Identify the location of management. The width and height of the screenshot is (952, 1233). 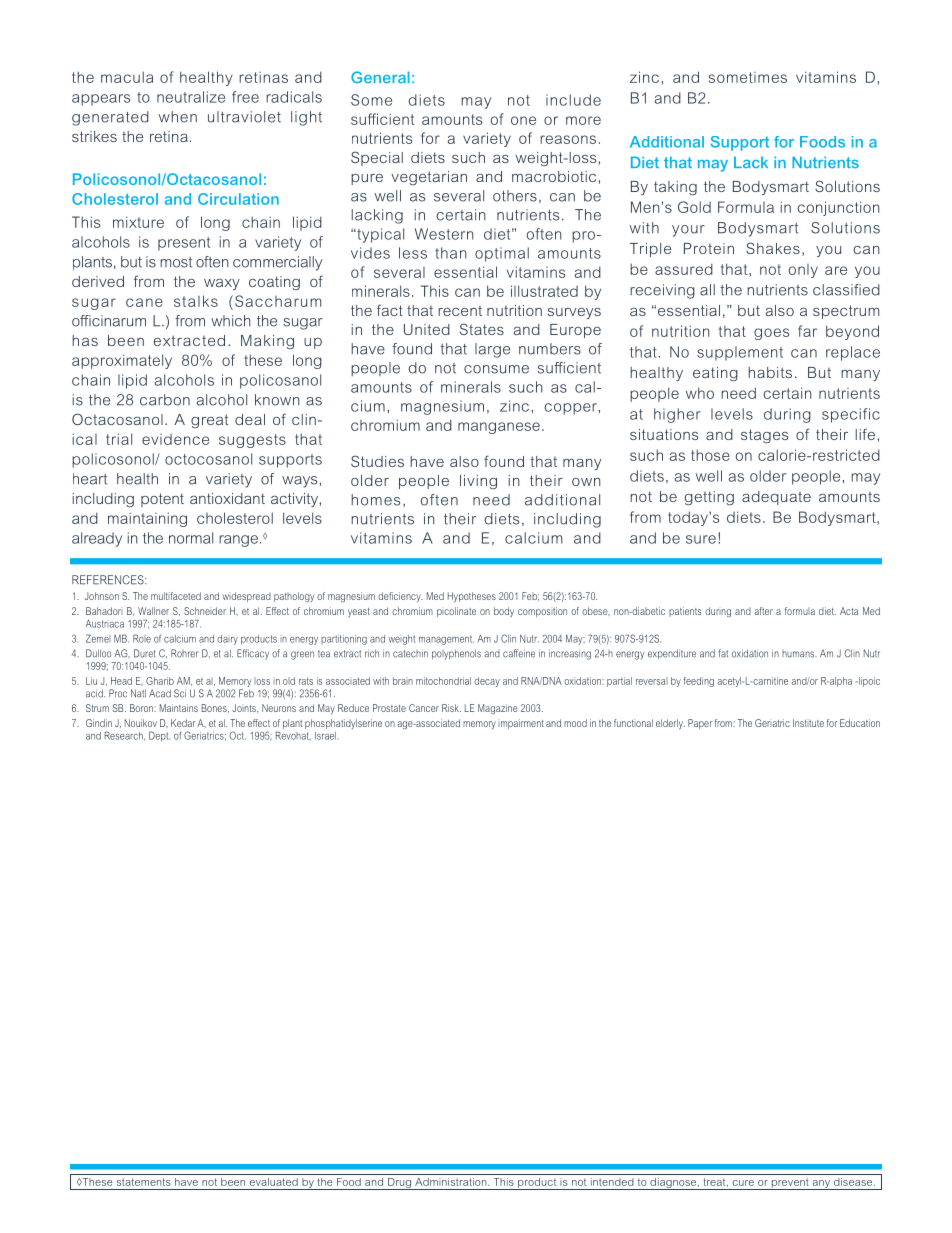
(446, 640).
